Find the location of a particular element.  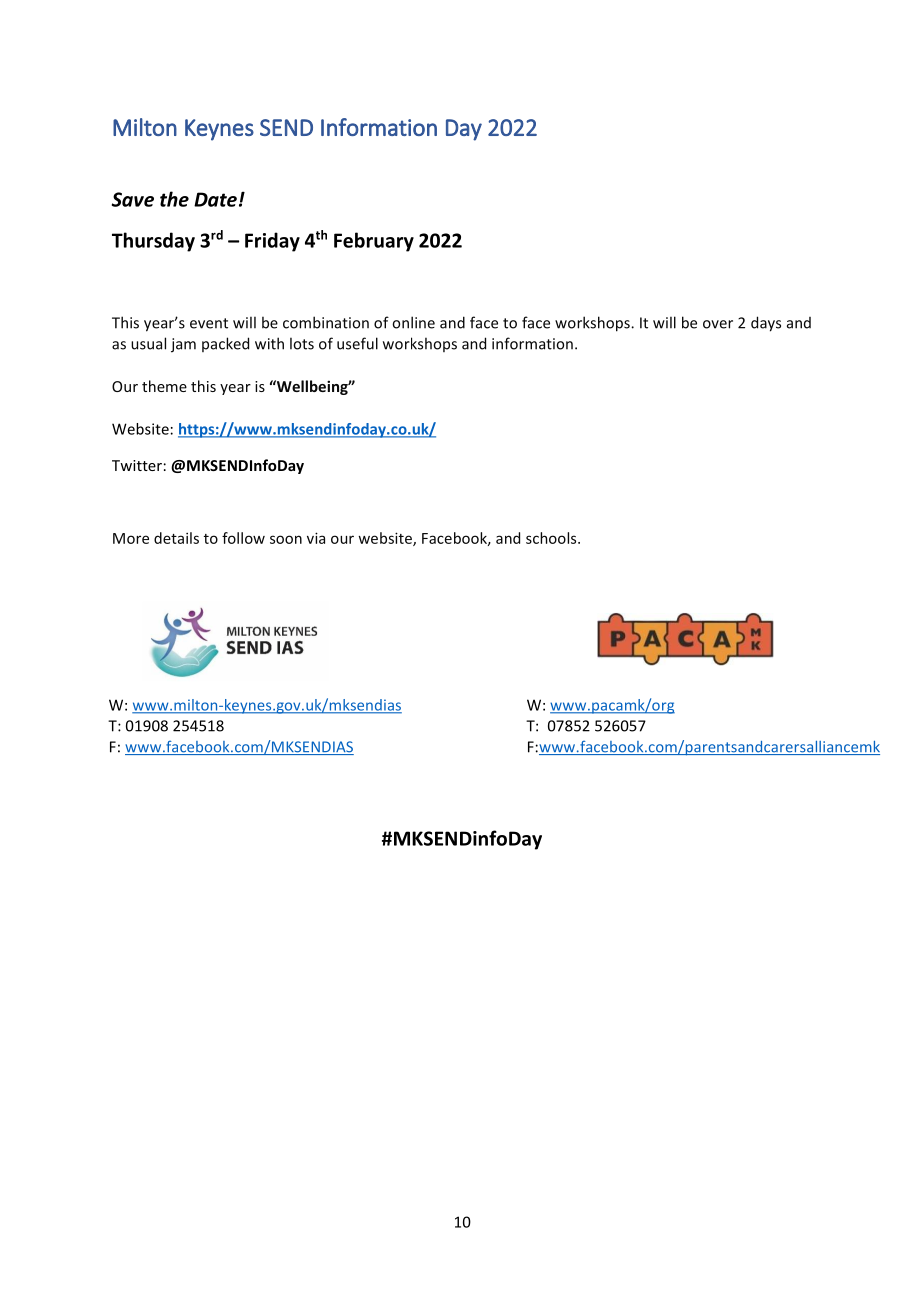

Date is located at coordinates (215, 199).
